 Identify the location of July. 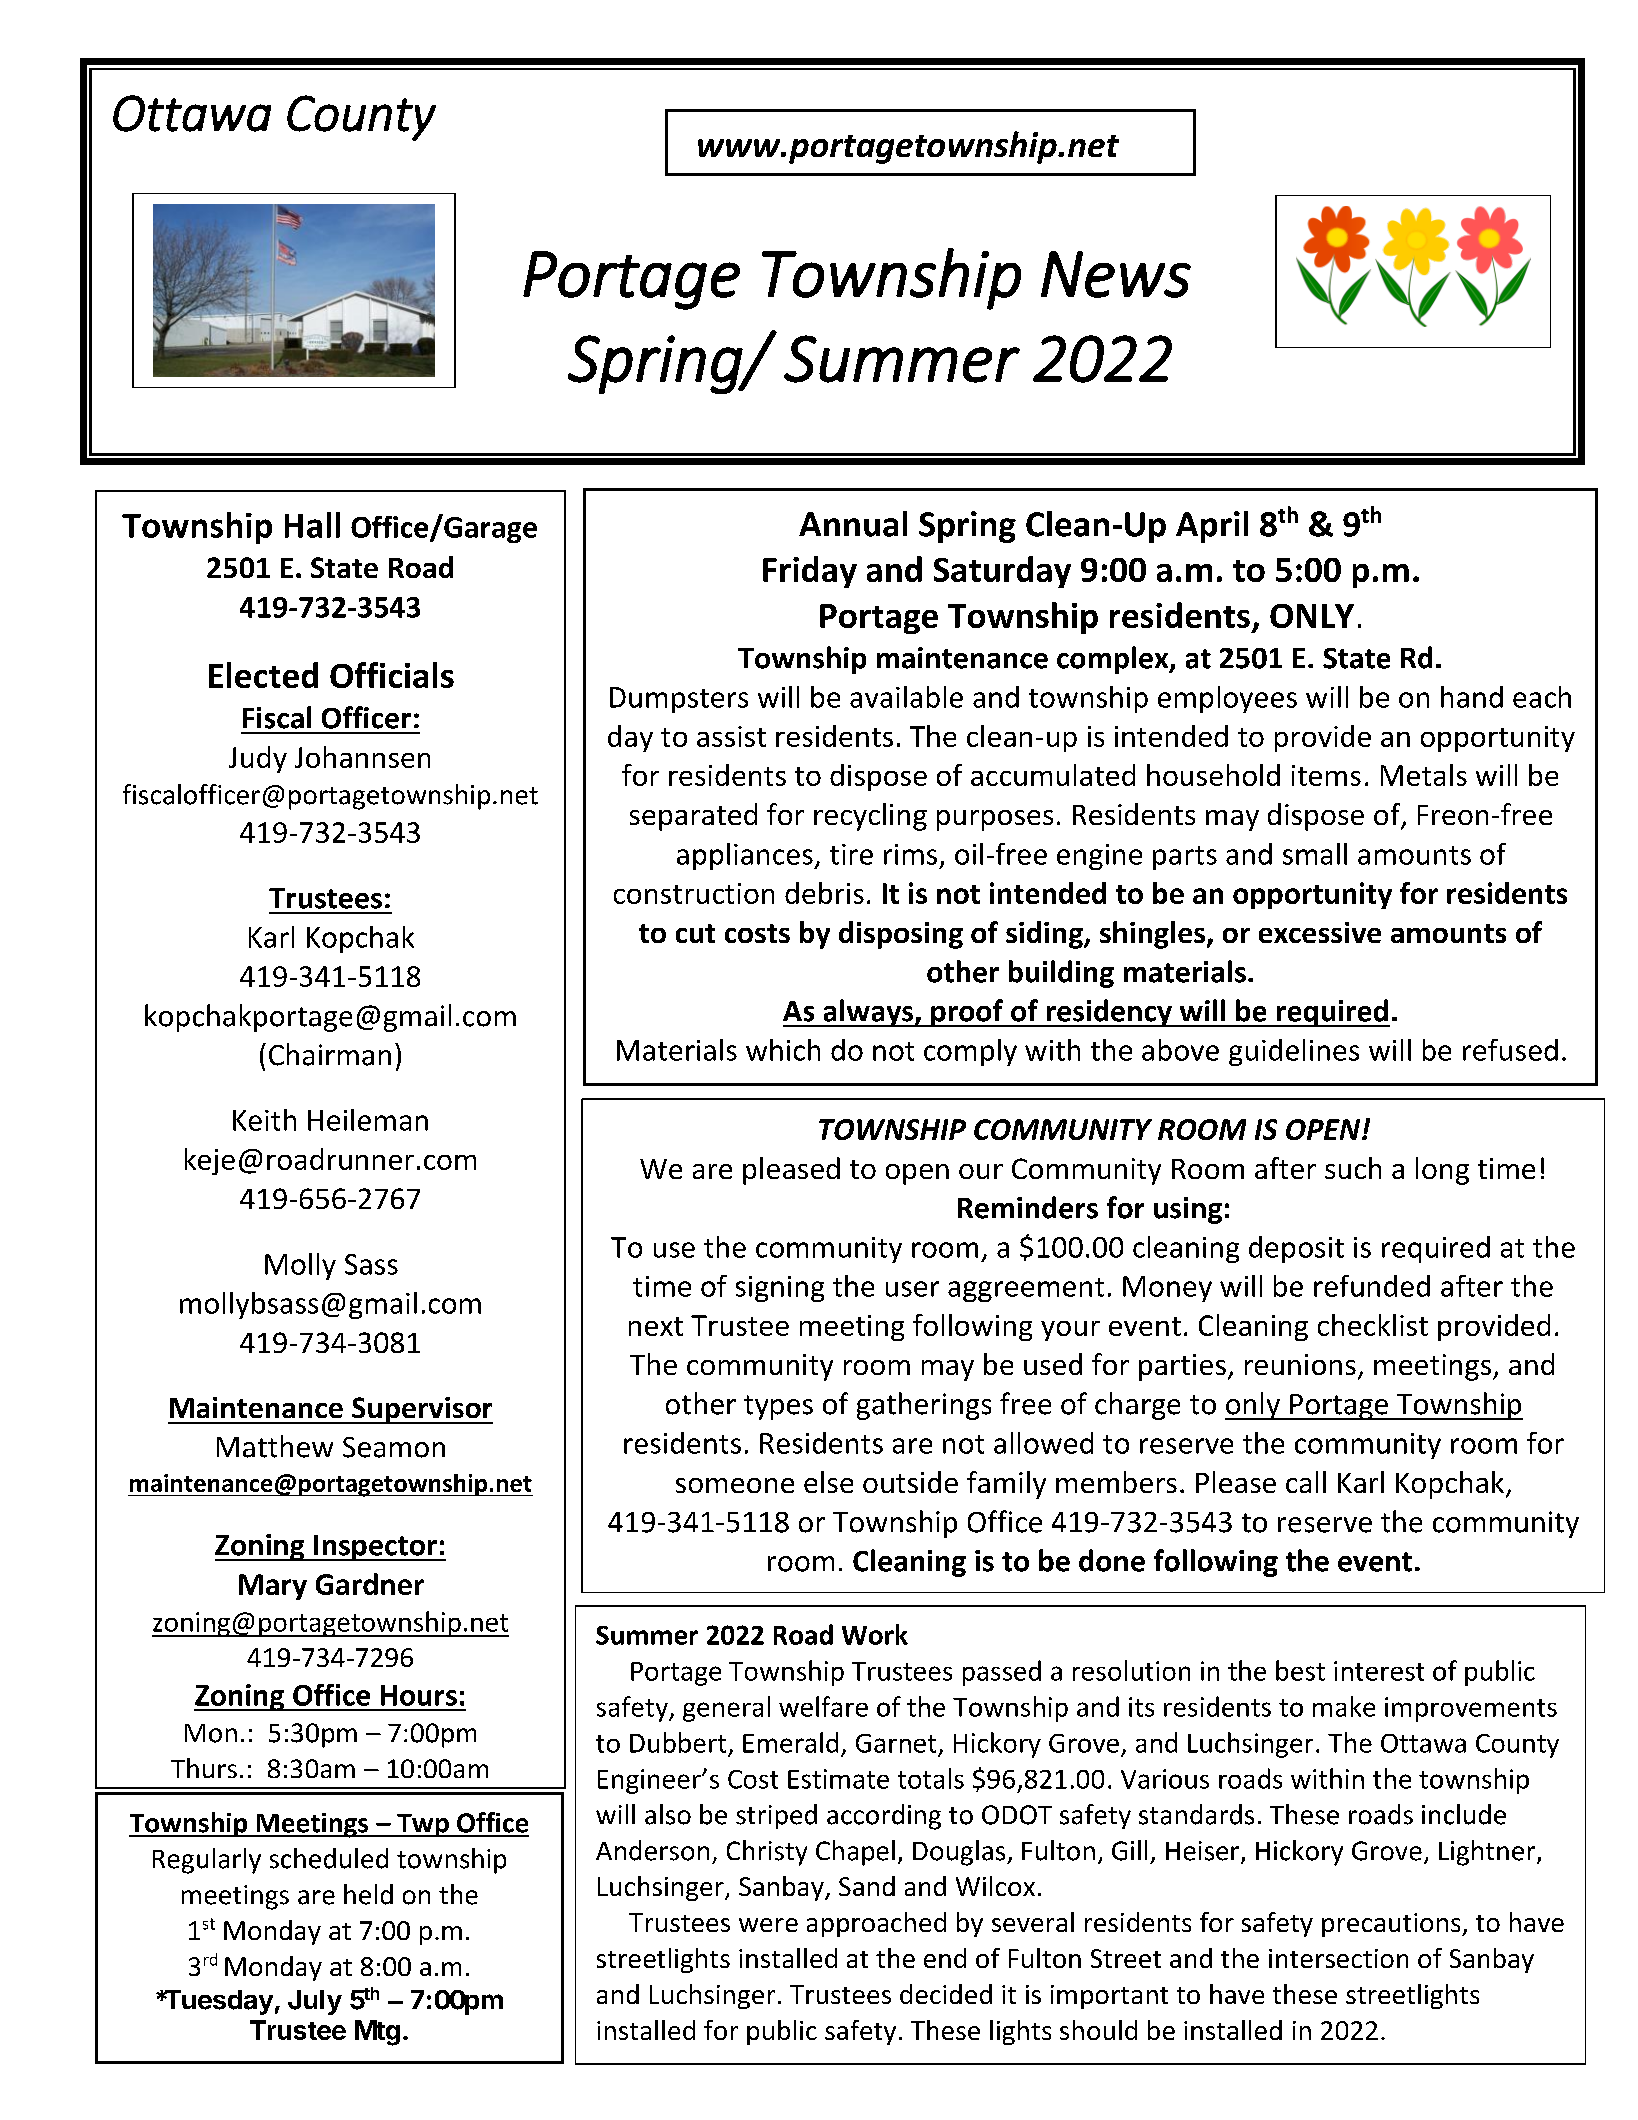
(315, 2002).
